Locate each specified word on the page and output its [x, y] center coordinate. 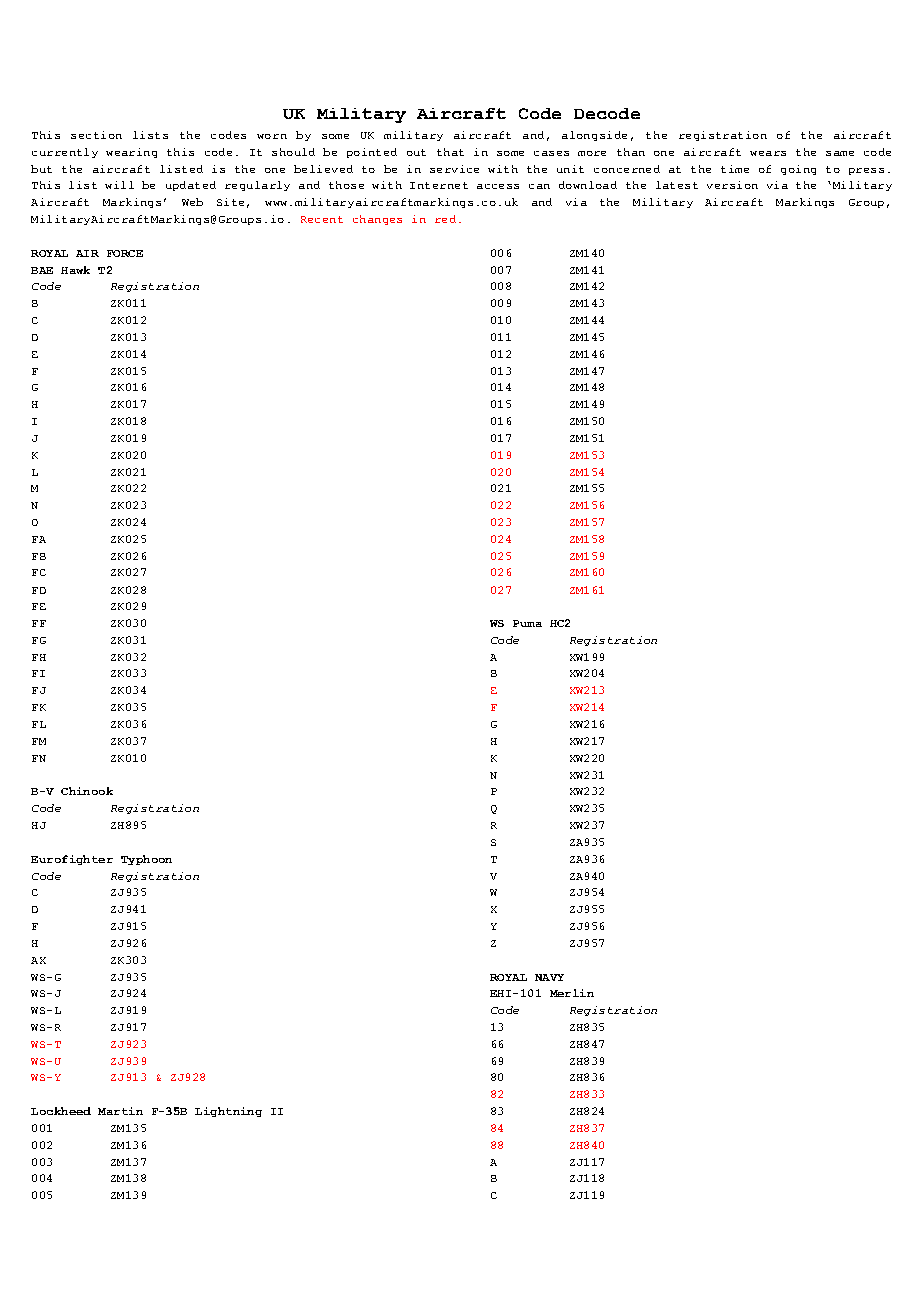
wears [768, 153]
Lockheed [61, 1111]
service [454, 169]
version [732, 185]
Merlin [572, 993]
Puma [527, 623]
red [445, 219]
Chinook [87, 791]
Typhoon [146, 860]
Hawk [75, 270]
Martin [120, 1111]
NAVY [549, 977]
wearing [131, 153]
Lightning [228, 1112]
